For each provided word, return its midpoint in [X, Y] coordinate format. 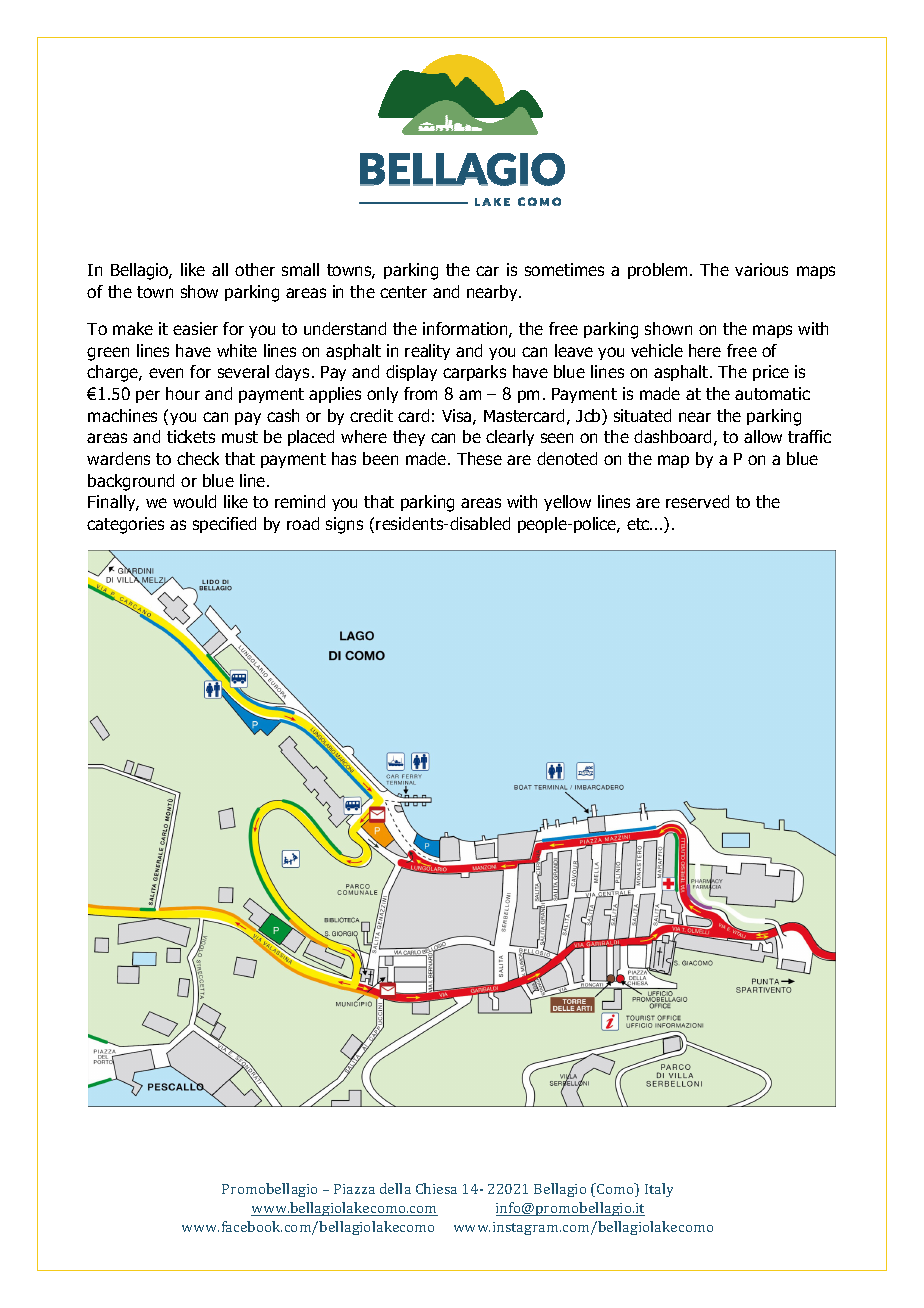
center [403, 292]
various [761, 269]
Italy [659, 1190]
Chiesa [436, 1188]
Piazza [354, 1189]
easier [195, 328]
